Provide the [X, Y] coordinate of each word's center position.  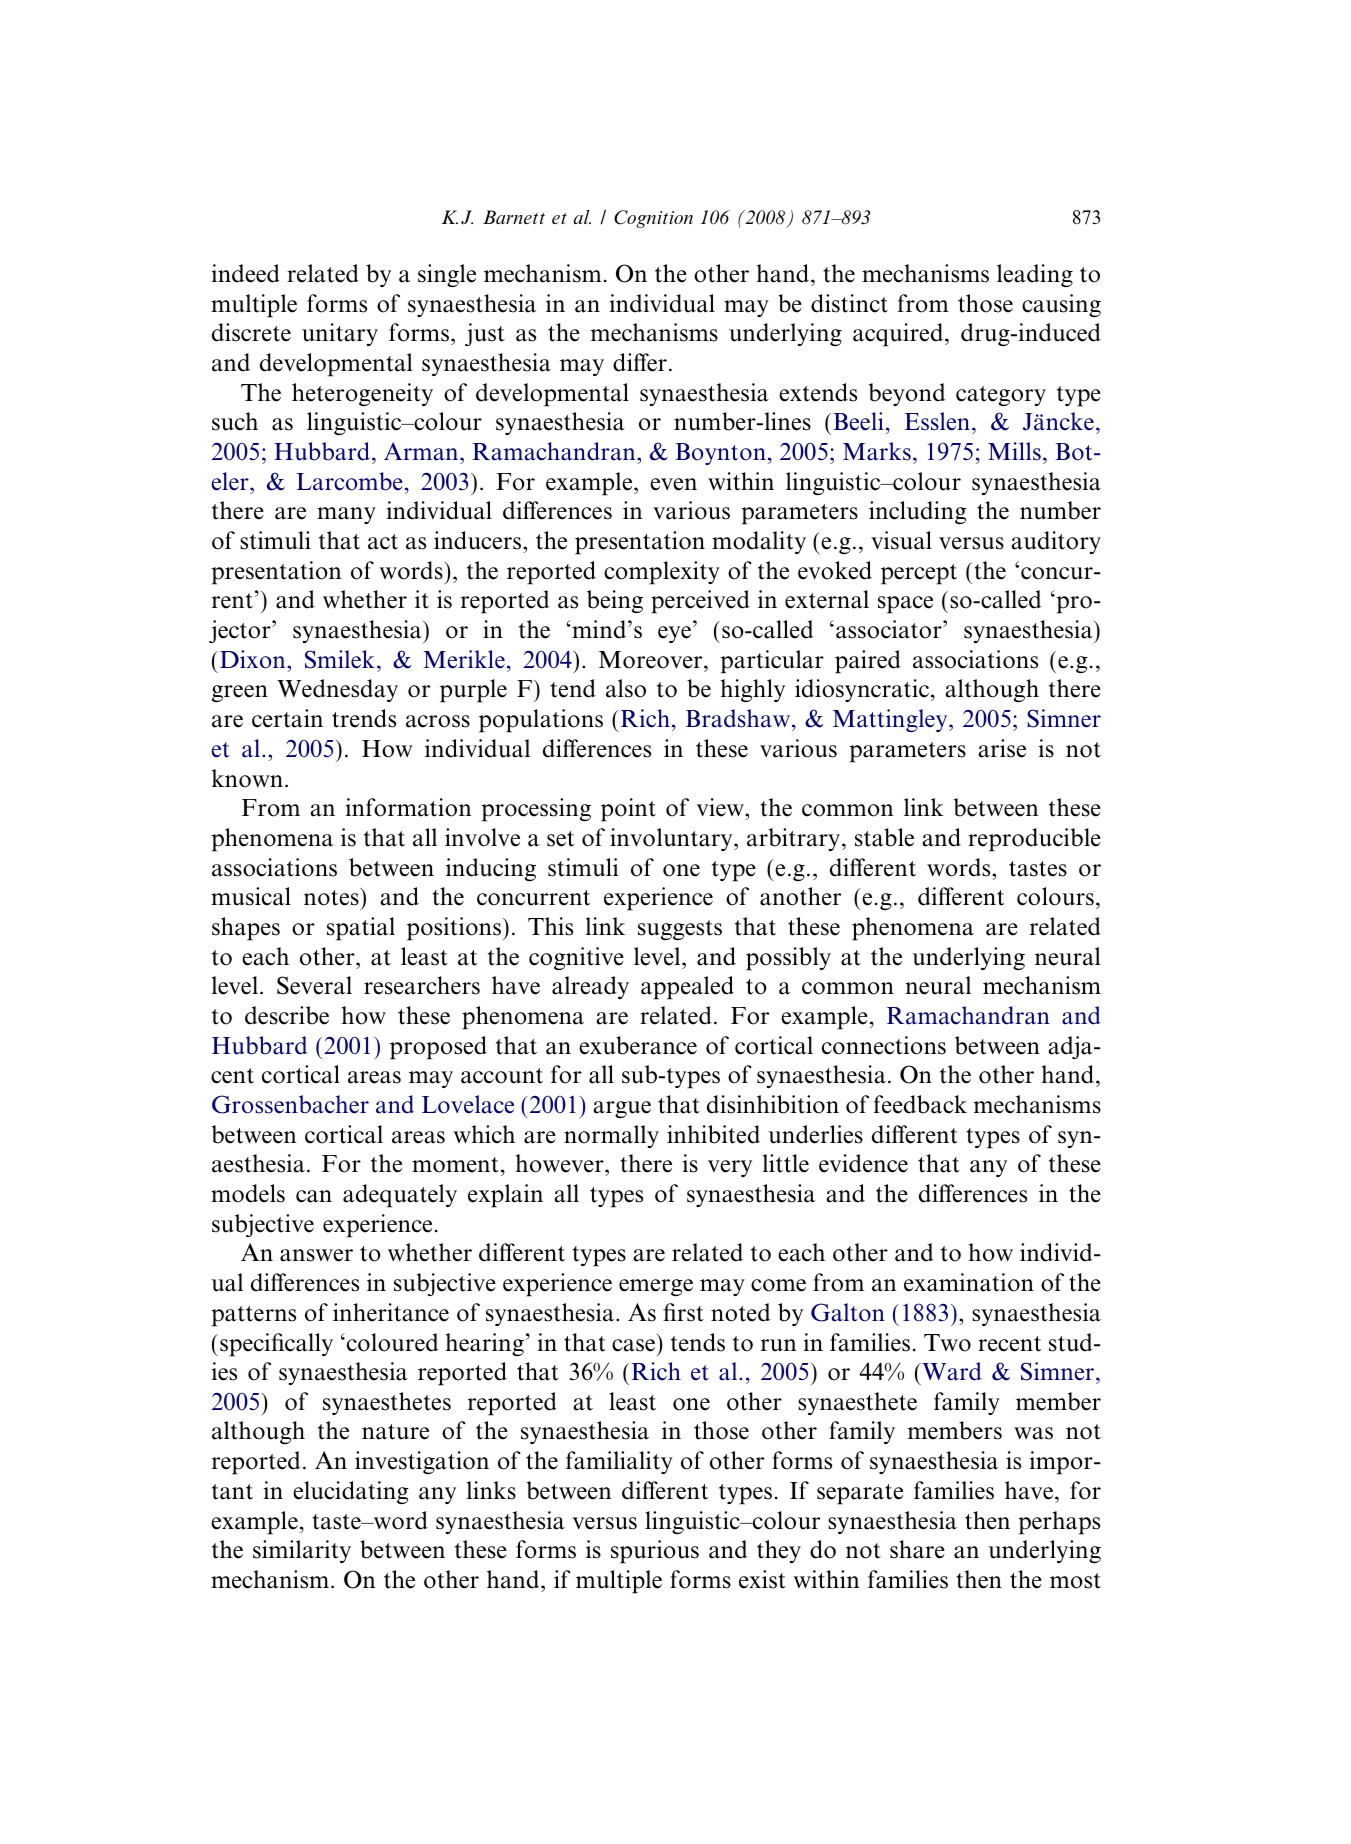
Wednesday [337, 690]
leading [1035, 275]
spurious [655, 1552]
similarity [302, 1551]
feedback [920, 1104]
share [917, 1549]
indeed [245, 273]
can [314, 1196]
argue [622, 1109]
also [626, 688]
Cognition [653, 219]
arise [1002, 748]
